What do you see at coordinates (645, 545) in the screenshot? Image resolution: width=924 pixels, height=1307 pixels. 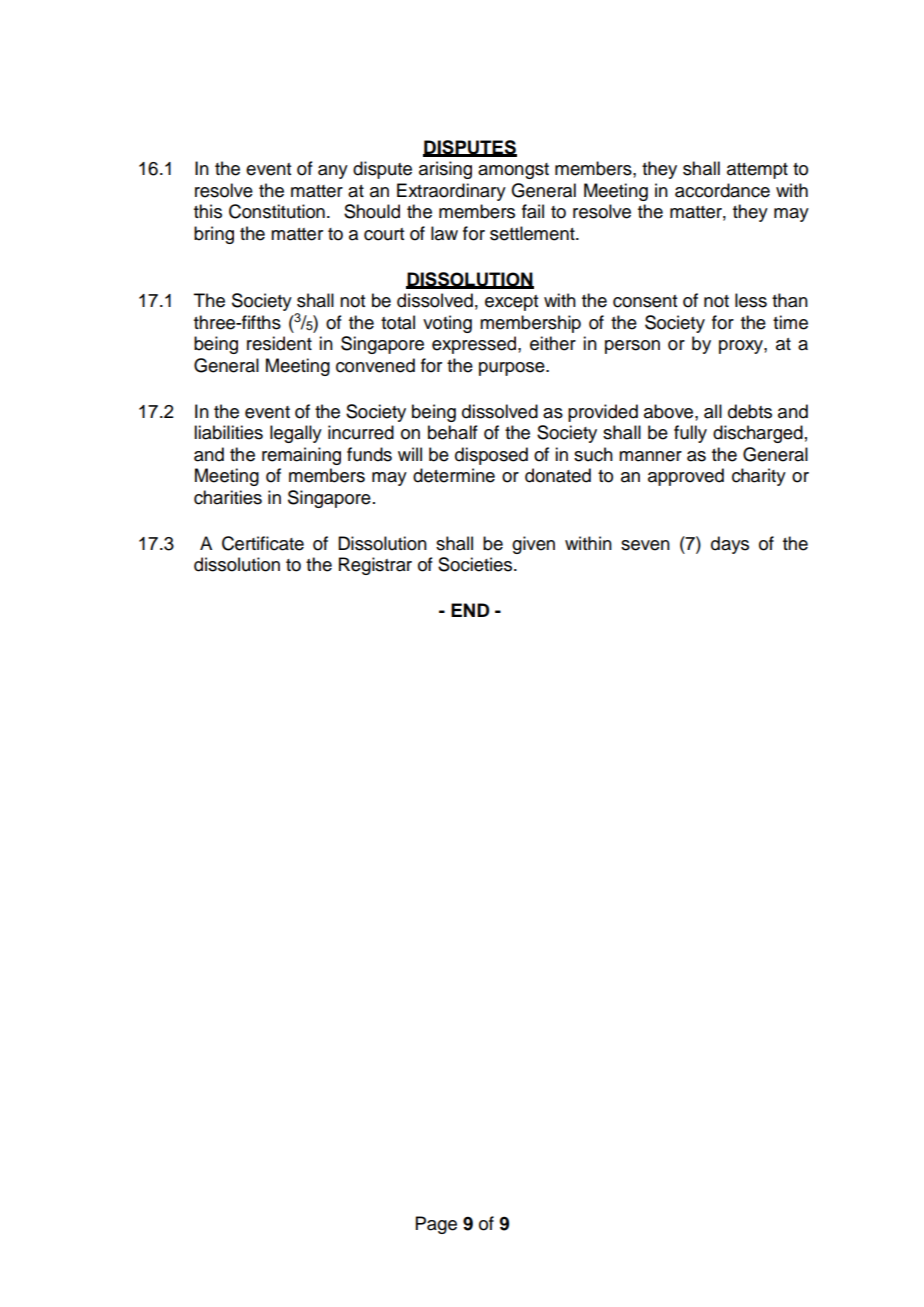 I see `seven` at bounding box center [645, 545].
